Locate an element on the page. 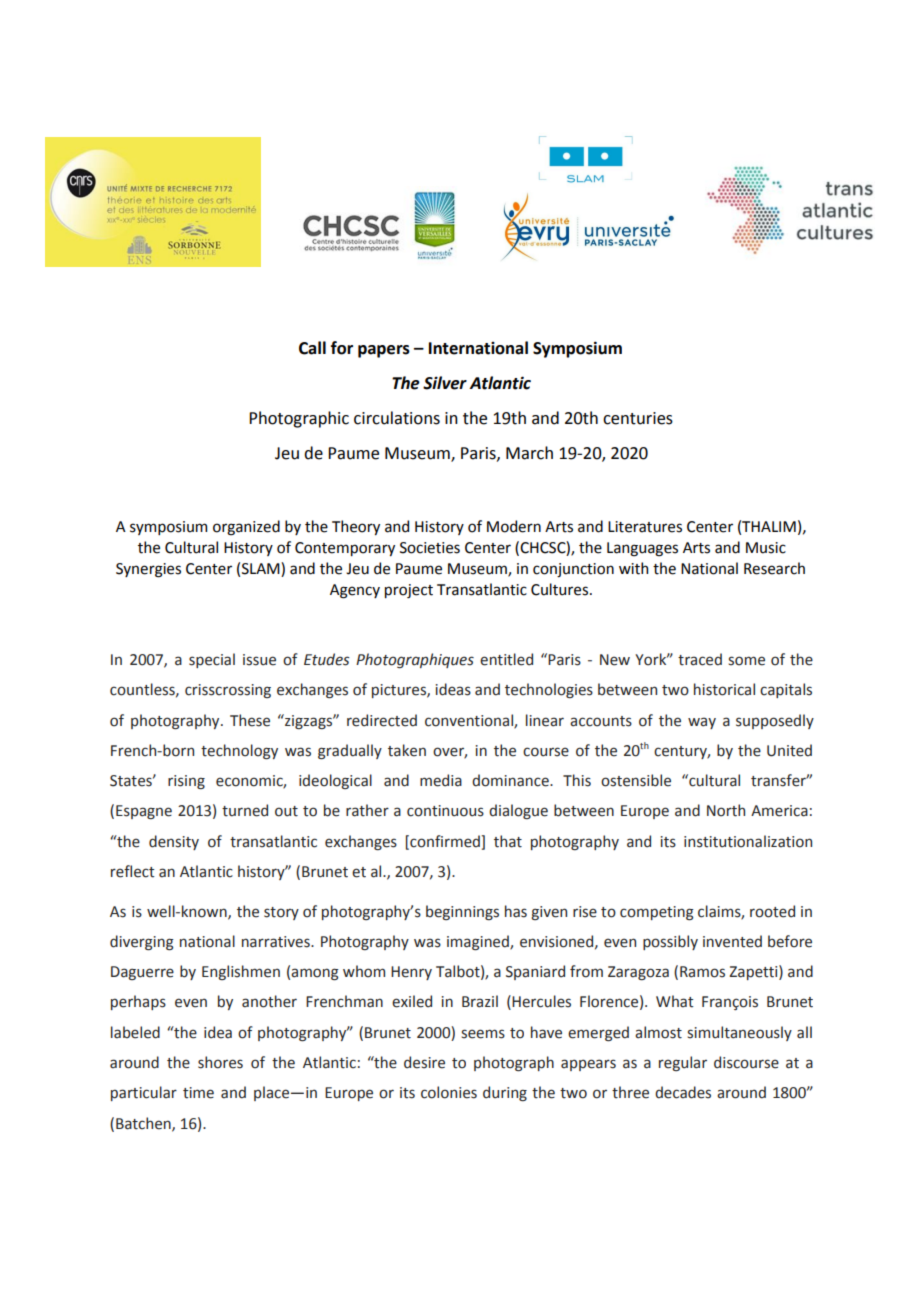  Silver is located at coordinates (445, 383).
